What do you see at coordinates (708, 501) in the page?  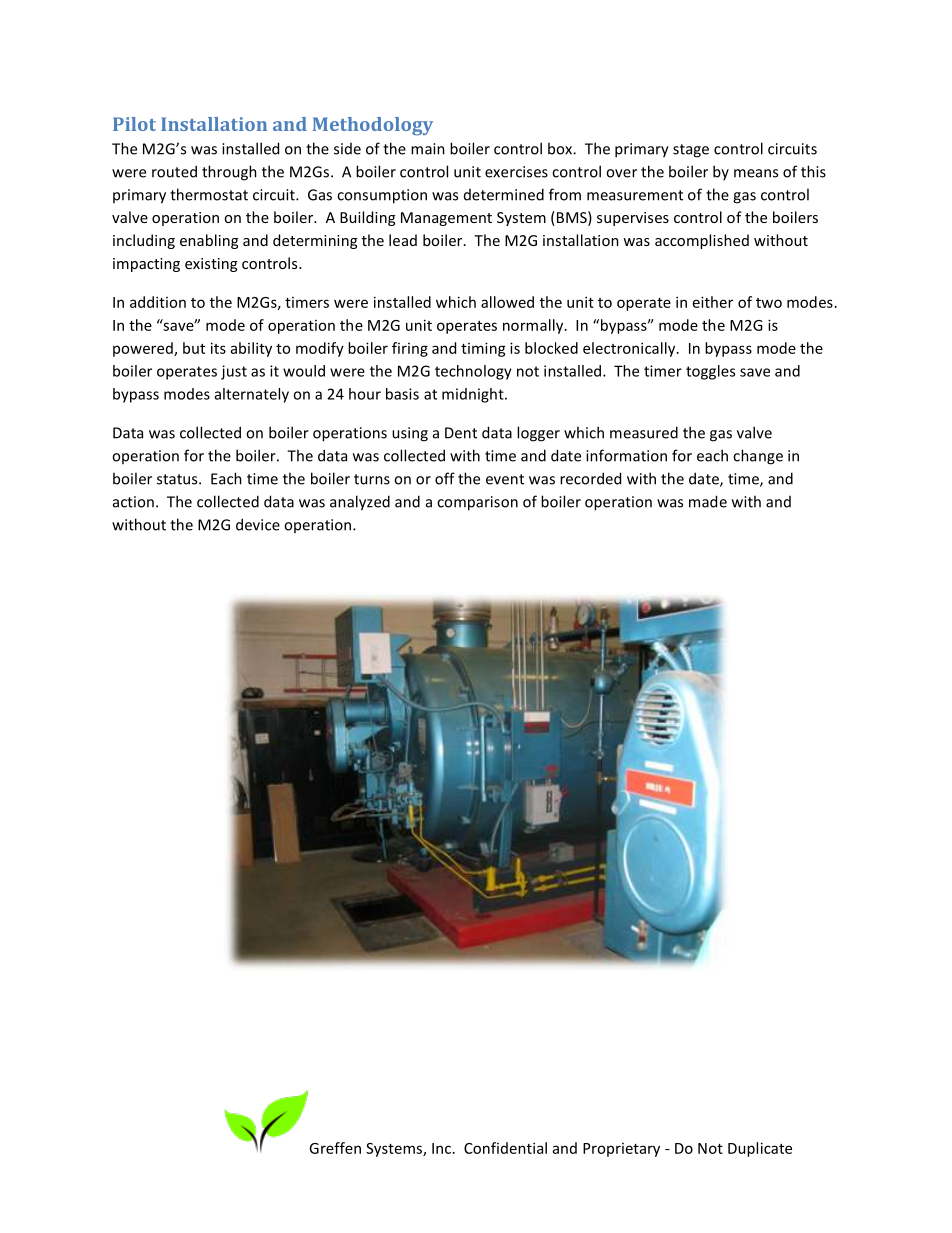 I see `made` at bounding box center [708, 501].
